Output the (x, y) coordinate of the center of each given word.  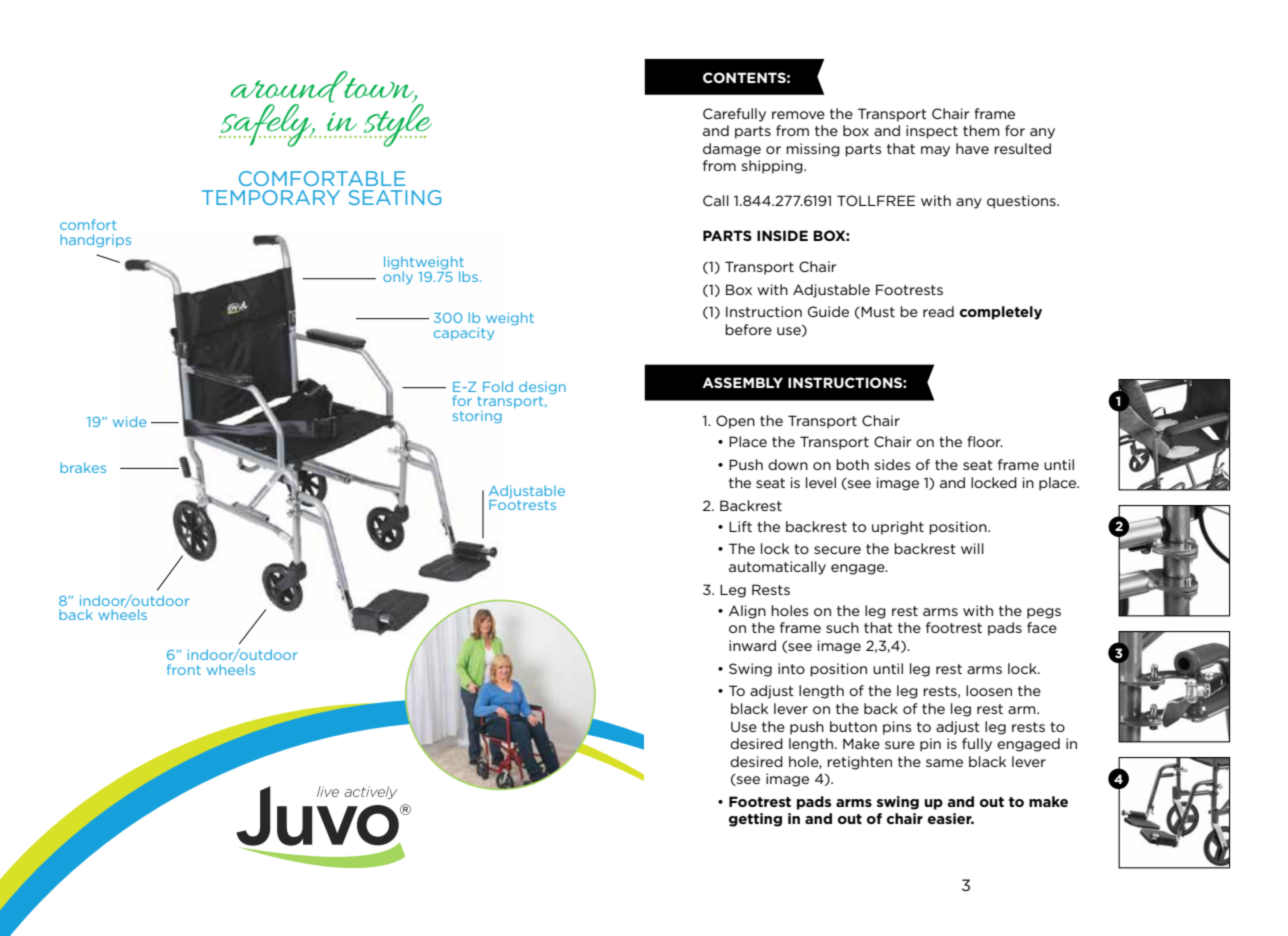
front (184, 669)
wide (129, 421)
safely (266, 125)
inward (752, 645)
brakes (83, 467)
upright (898, 528)
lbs (468, 276)
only (398, 277)
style (398, 124)
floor (985, 441)
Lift (740, 526)
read (938, 311)
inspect (932, 132)
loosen (989, 690)
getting (755, 820)
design (542, 387)
